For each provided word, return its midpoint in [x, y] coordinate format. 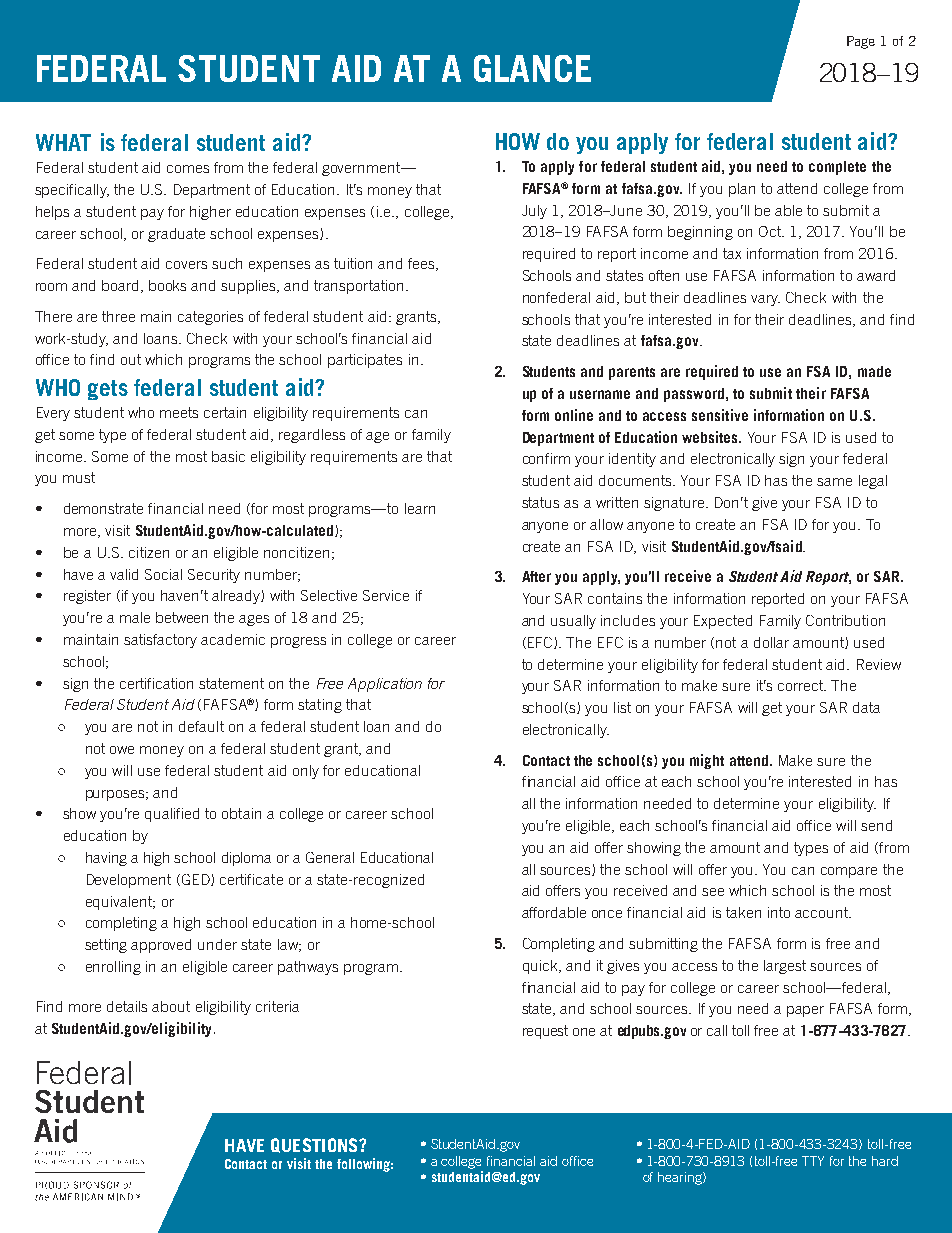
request [545, 1032]
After [536, 576]
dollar [771, 642]
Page [861, 42]
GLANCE [532, 68]
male [135, 617]
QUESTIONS [315, 1145]
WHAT [63, 142]
